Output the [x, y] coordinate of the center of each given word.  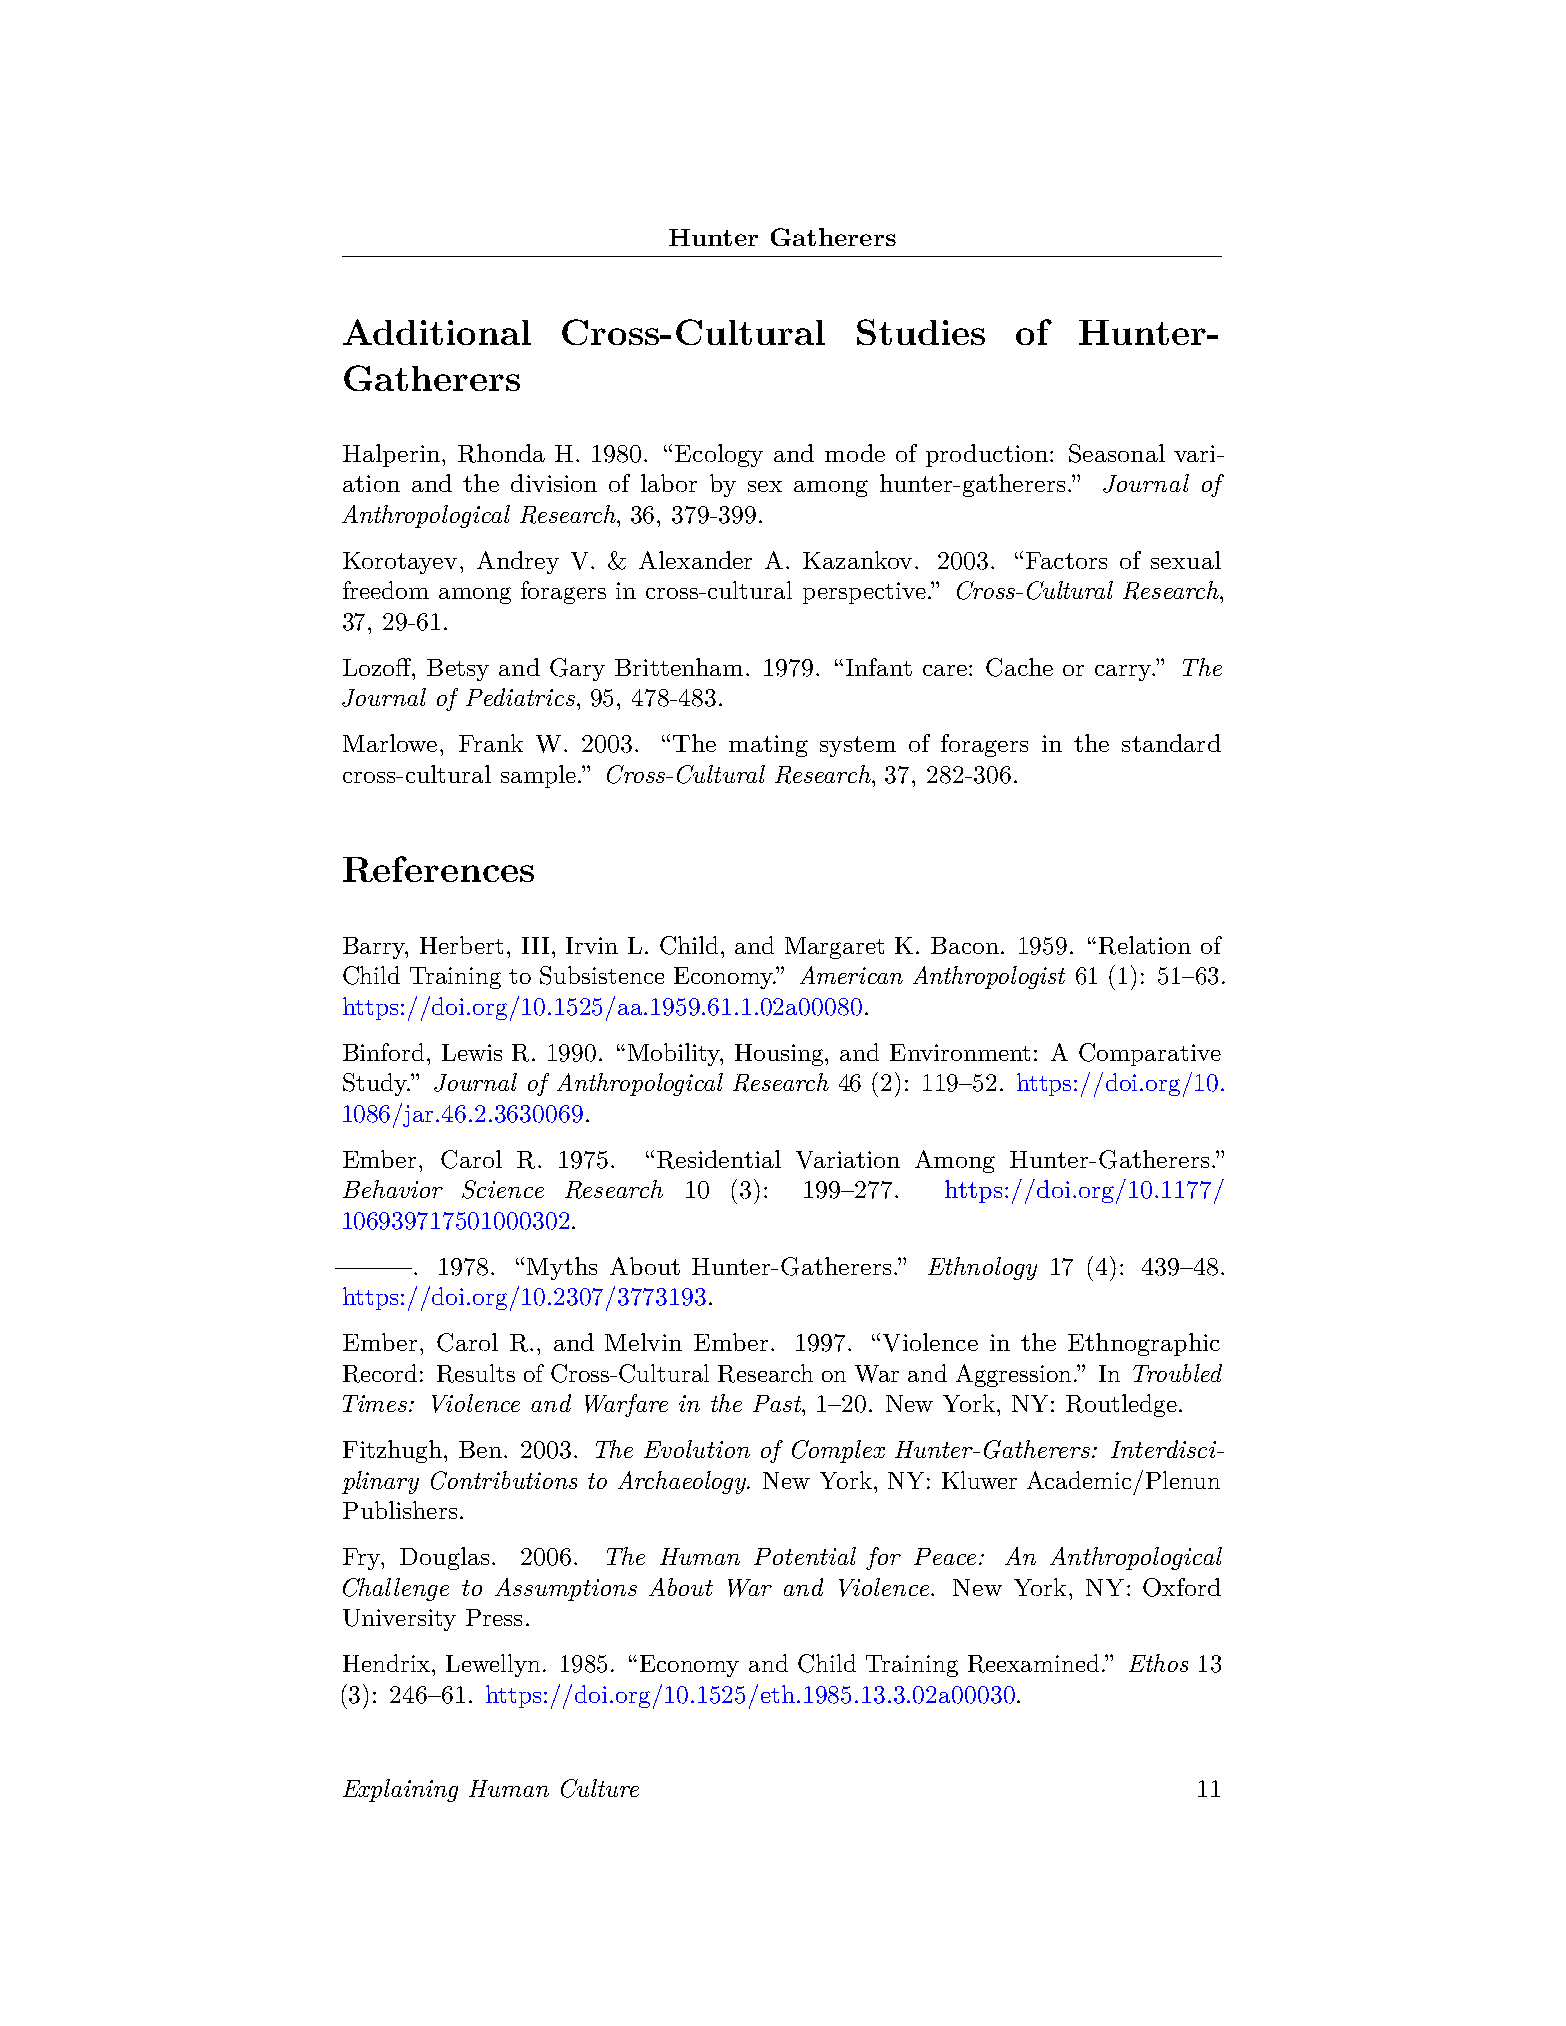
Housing [780, 1055]
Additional [437, 332]
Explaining [400, 1790]
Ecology [719, 455]
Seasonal [1117, 453]
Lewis [472, 1052]
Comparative [1150, 1054]
